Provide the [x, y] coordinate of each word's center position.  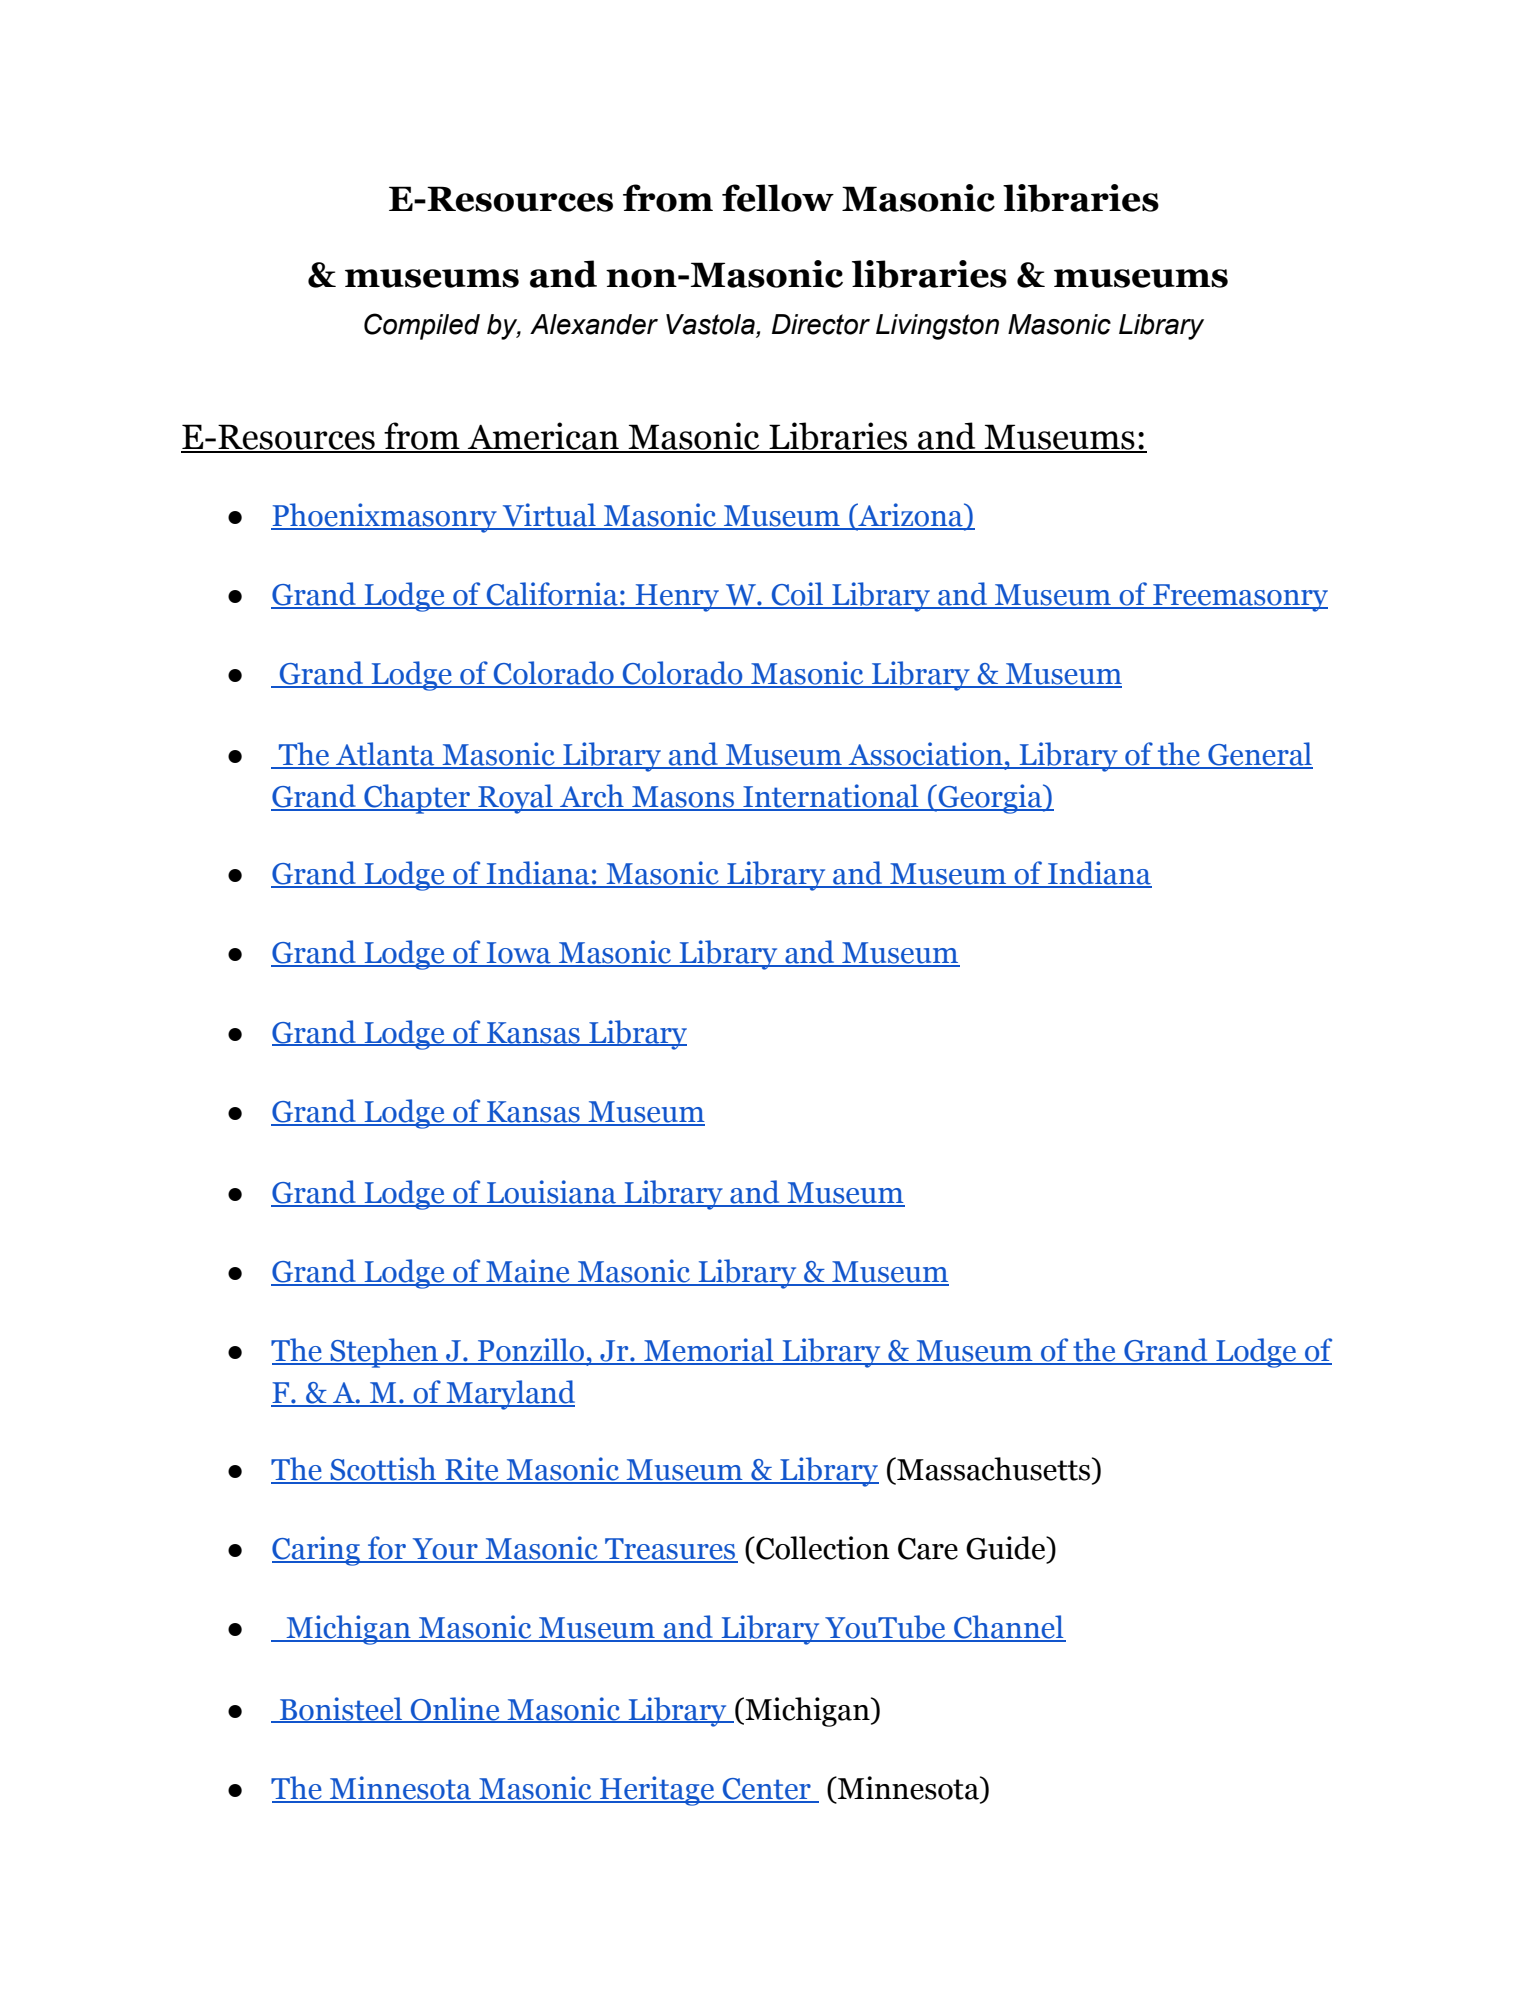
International [831, 797]
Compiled [422, 326]
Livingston [937, 327]
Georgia [990, 799]
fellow [778, 198]
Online [455, 1709]
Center [767, 1790]
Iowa [518, 954]
